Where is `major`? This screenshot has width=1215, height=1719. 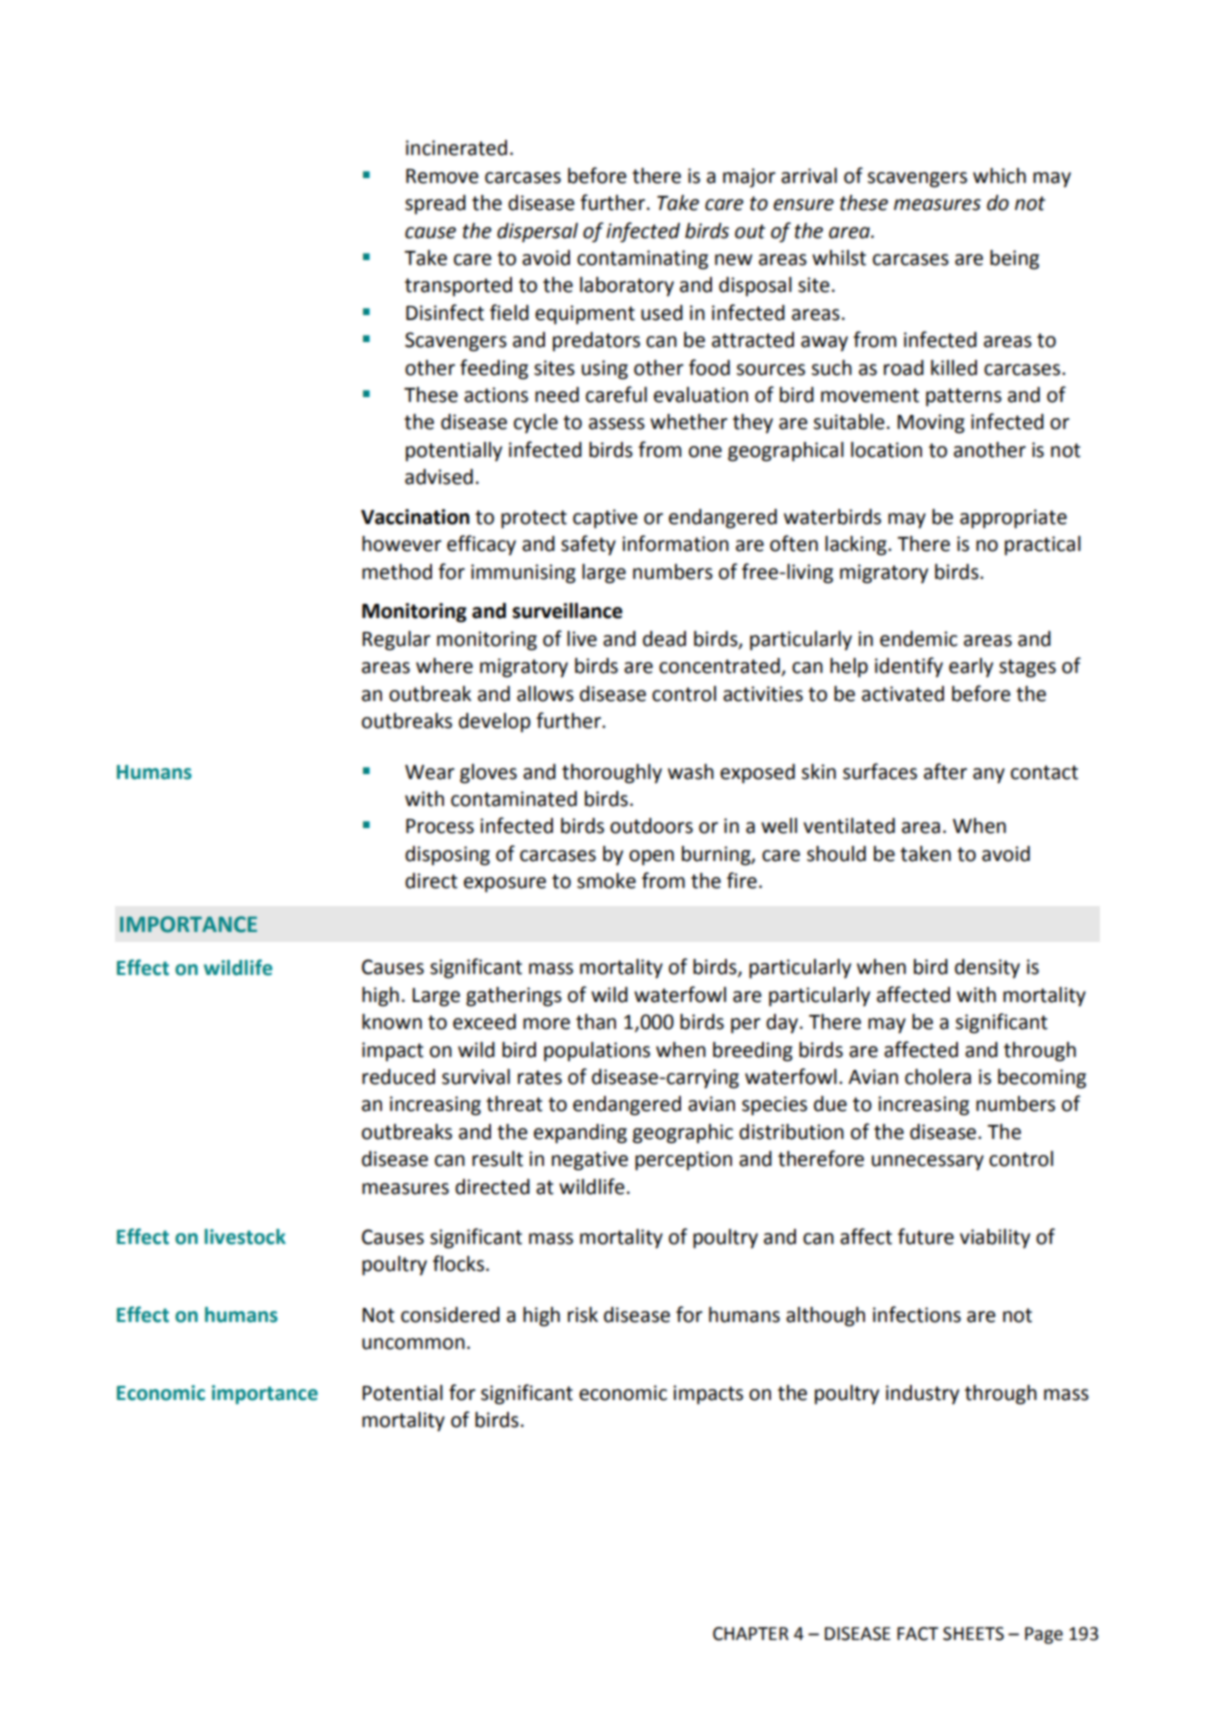 major is located at coordinates (749, 178).
